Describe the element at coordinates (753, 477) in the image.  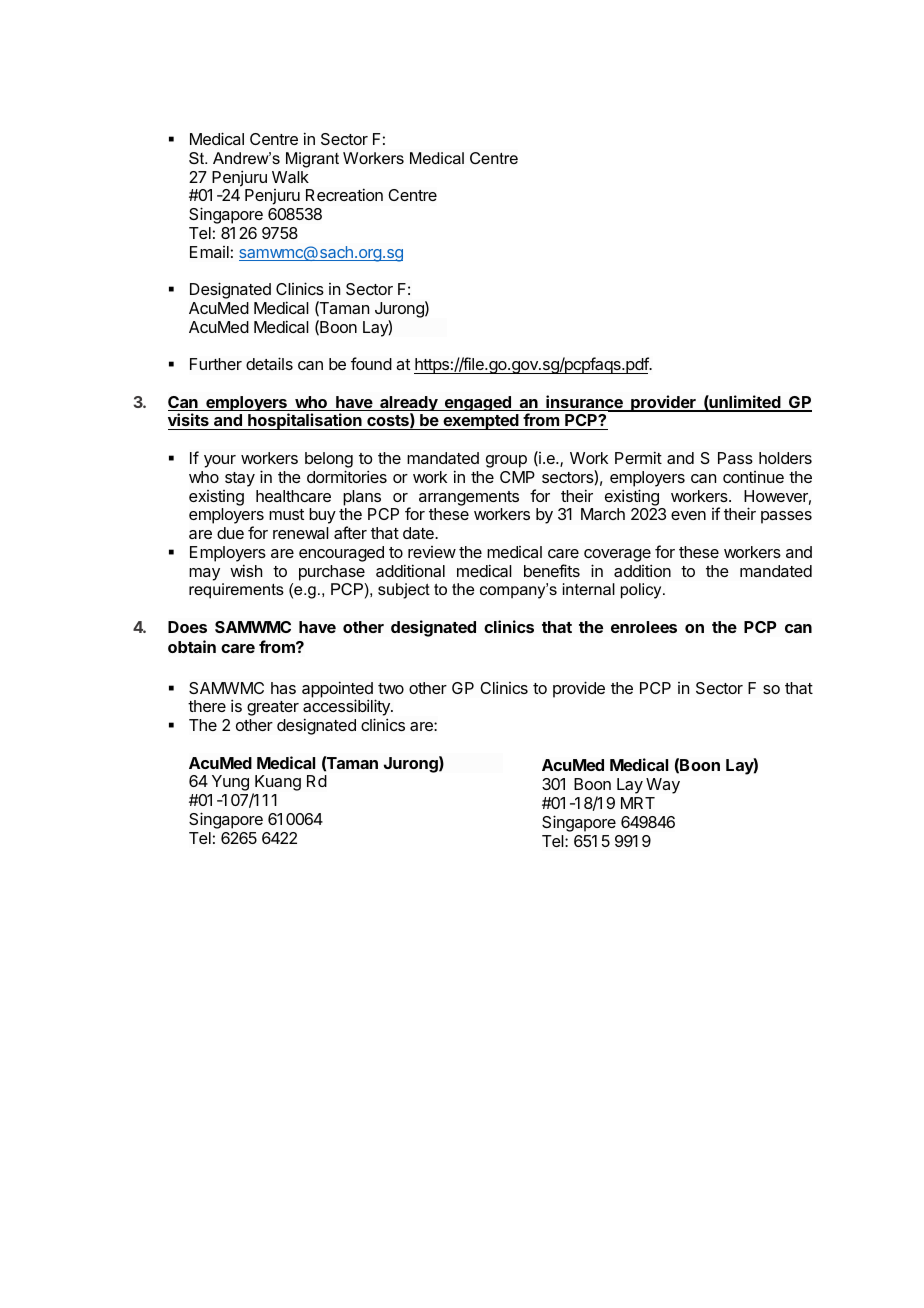
I see `continue` at that location.
